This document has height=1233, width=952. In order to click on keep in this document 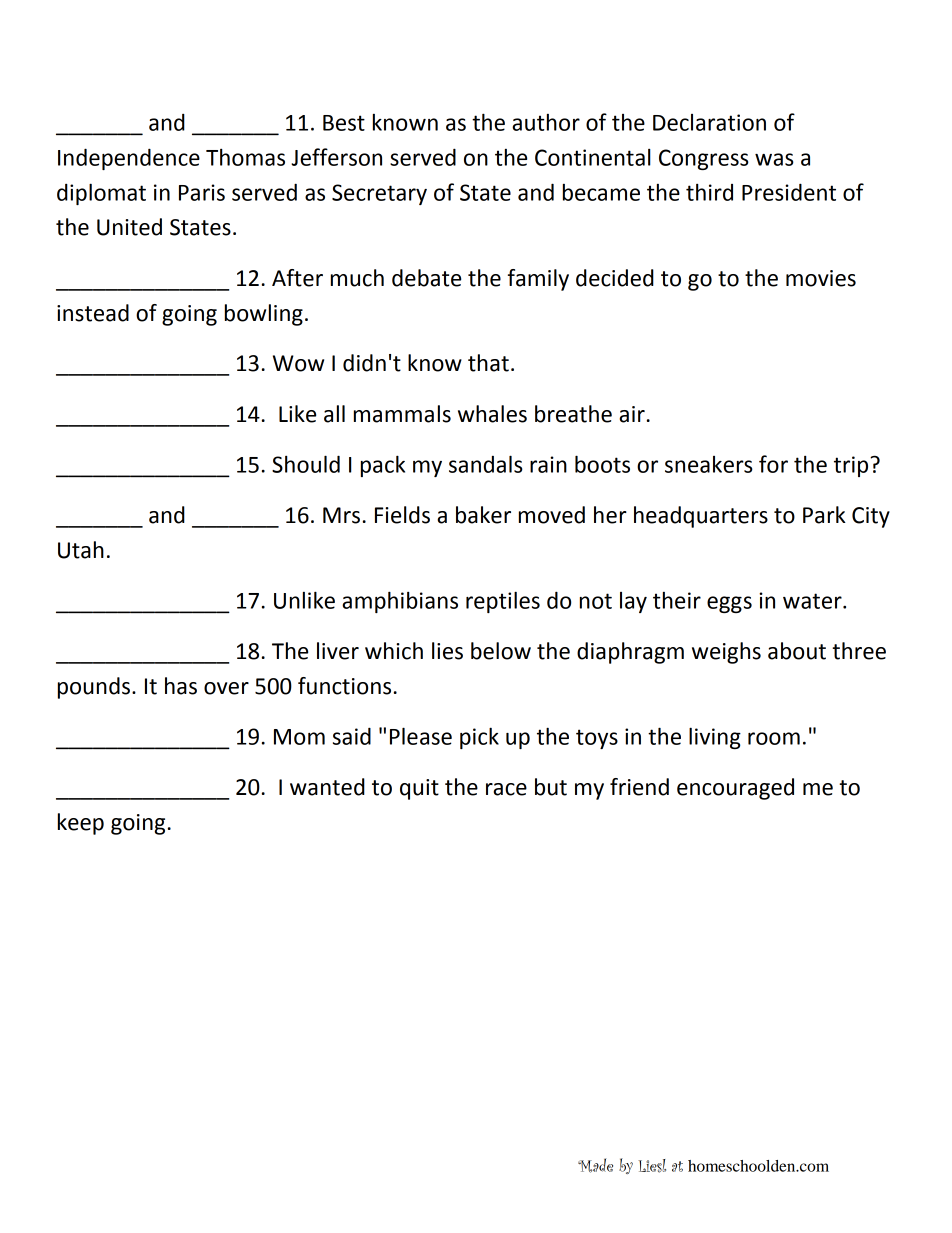, I will do `click(81, 824)`.
